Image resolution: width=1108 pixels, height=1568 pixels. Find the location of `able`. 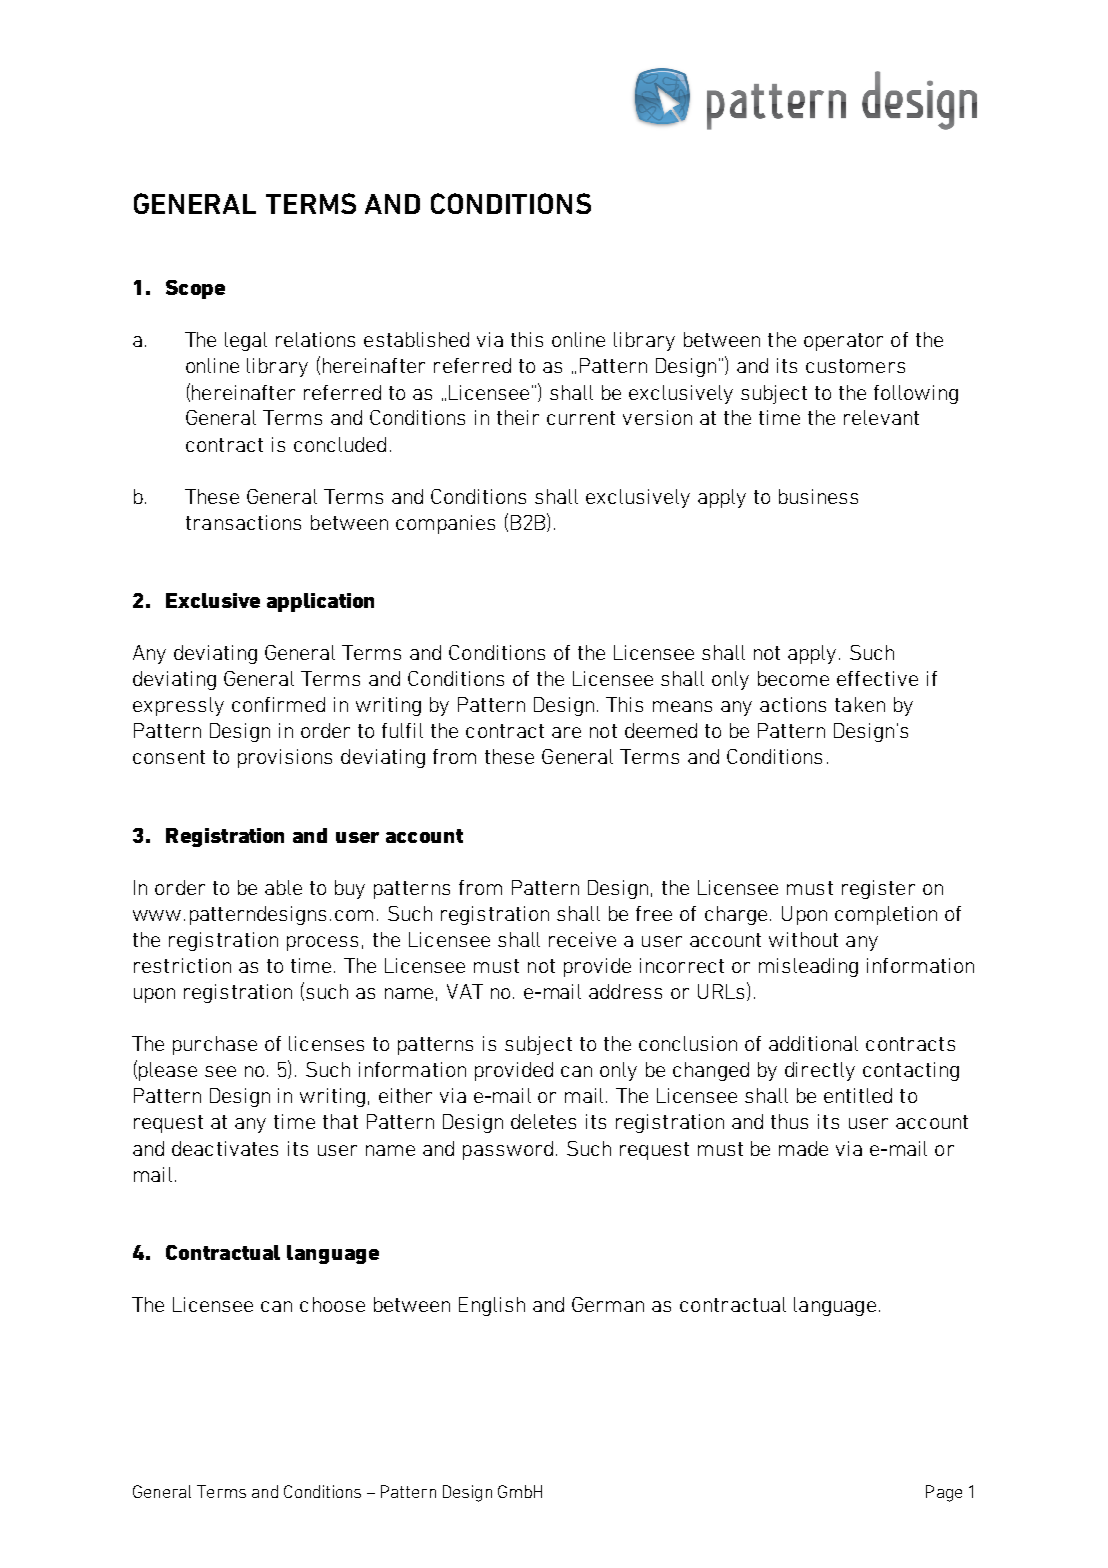

able is located at coordinates (283, 887).
